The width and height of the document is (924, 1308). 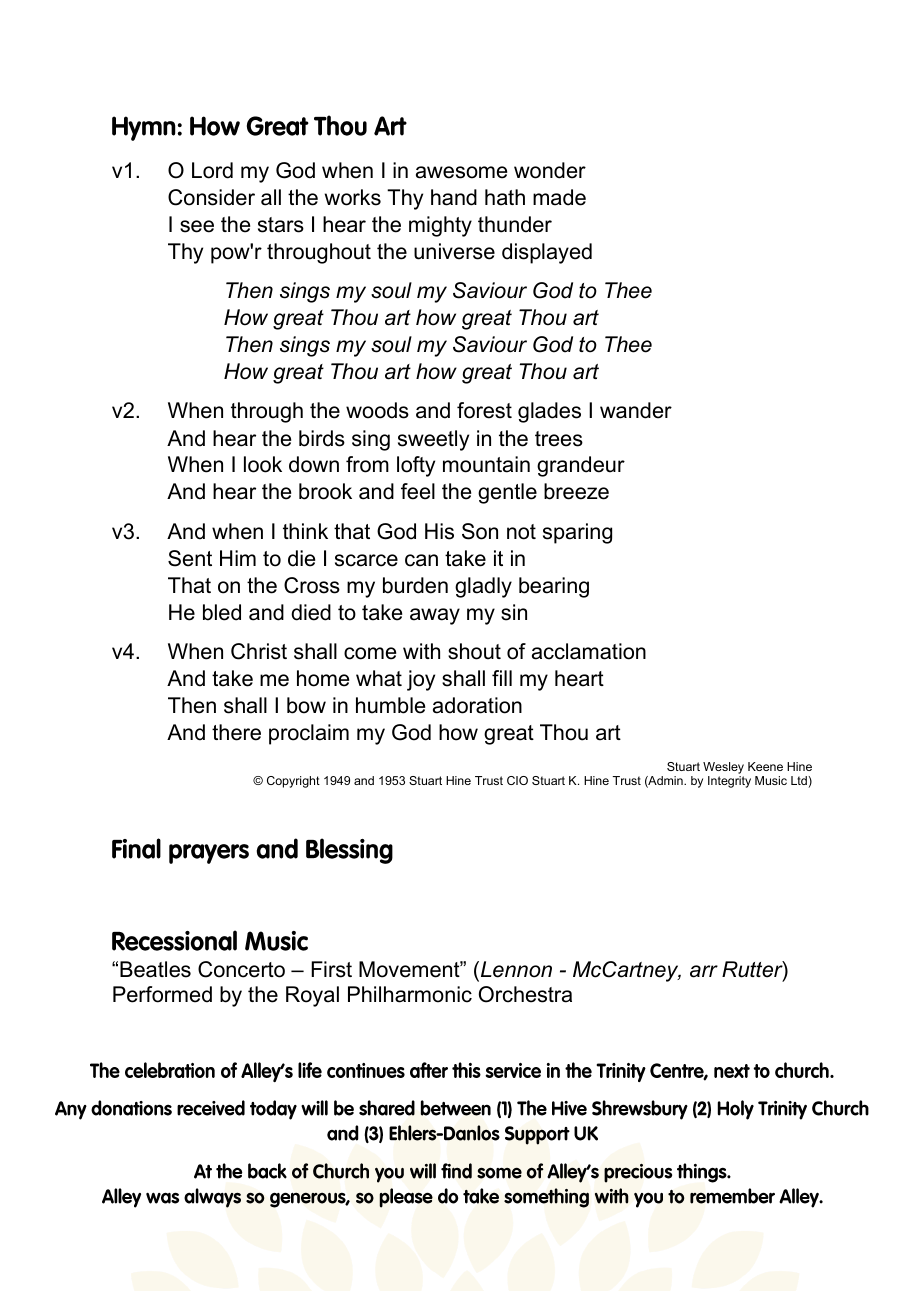 What do you see at coordinates (704, 971) in the document?
I see `arr` at bounding box center [704, 971].
